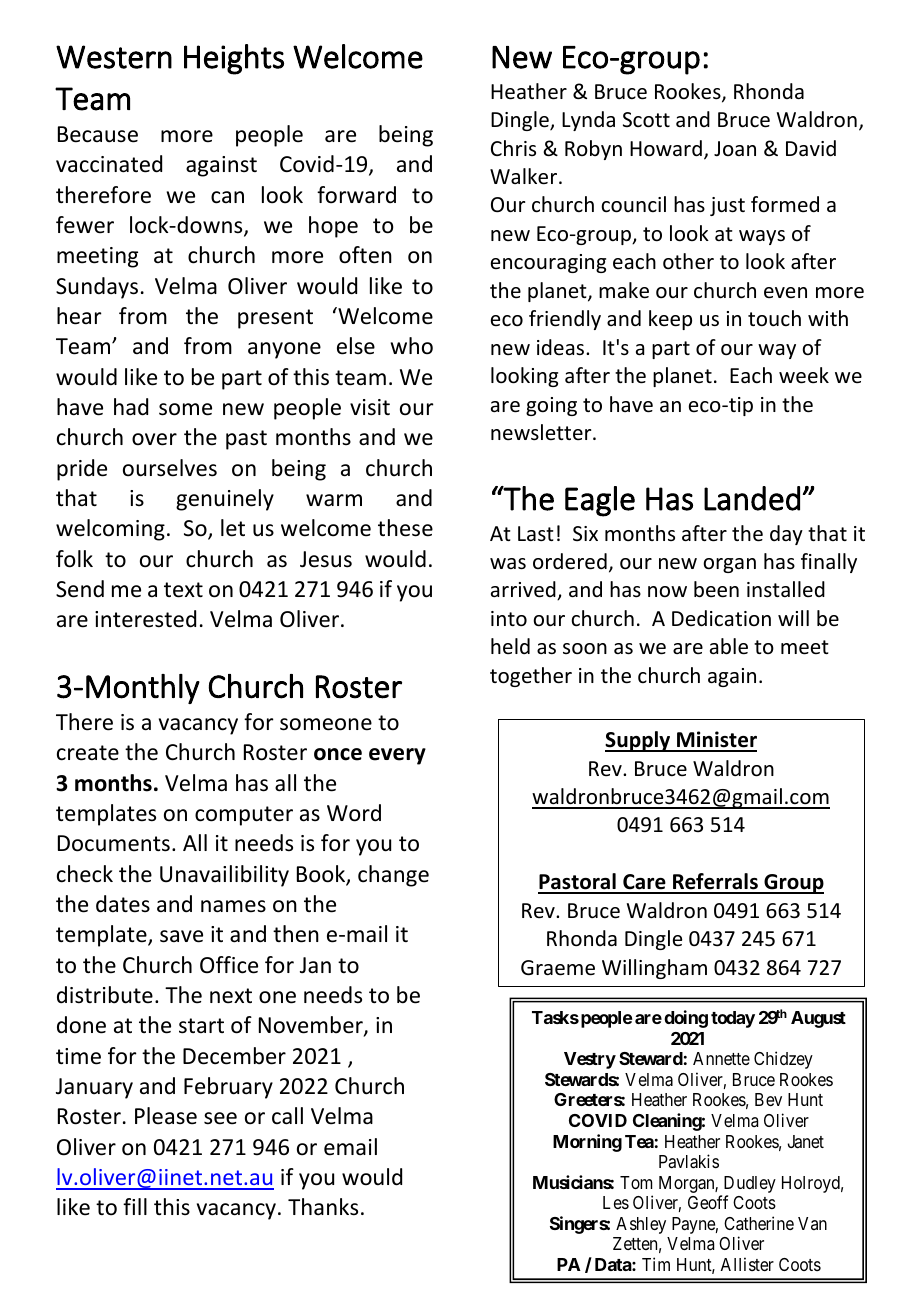 This screenshot has height=1308, width=924. What do you see at coordinates (170, 468) in the screenshot?
I see `ourselves` at bounding box center [170, 468].
